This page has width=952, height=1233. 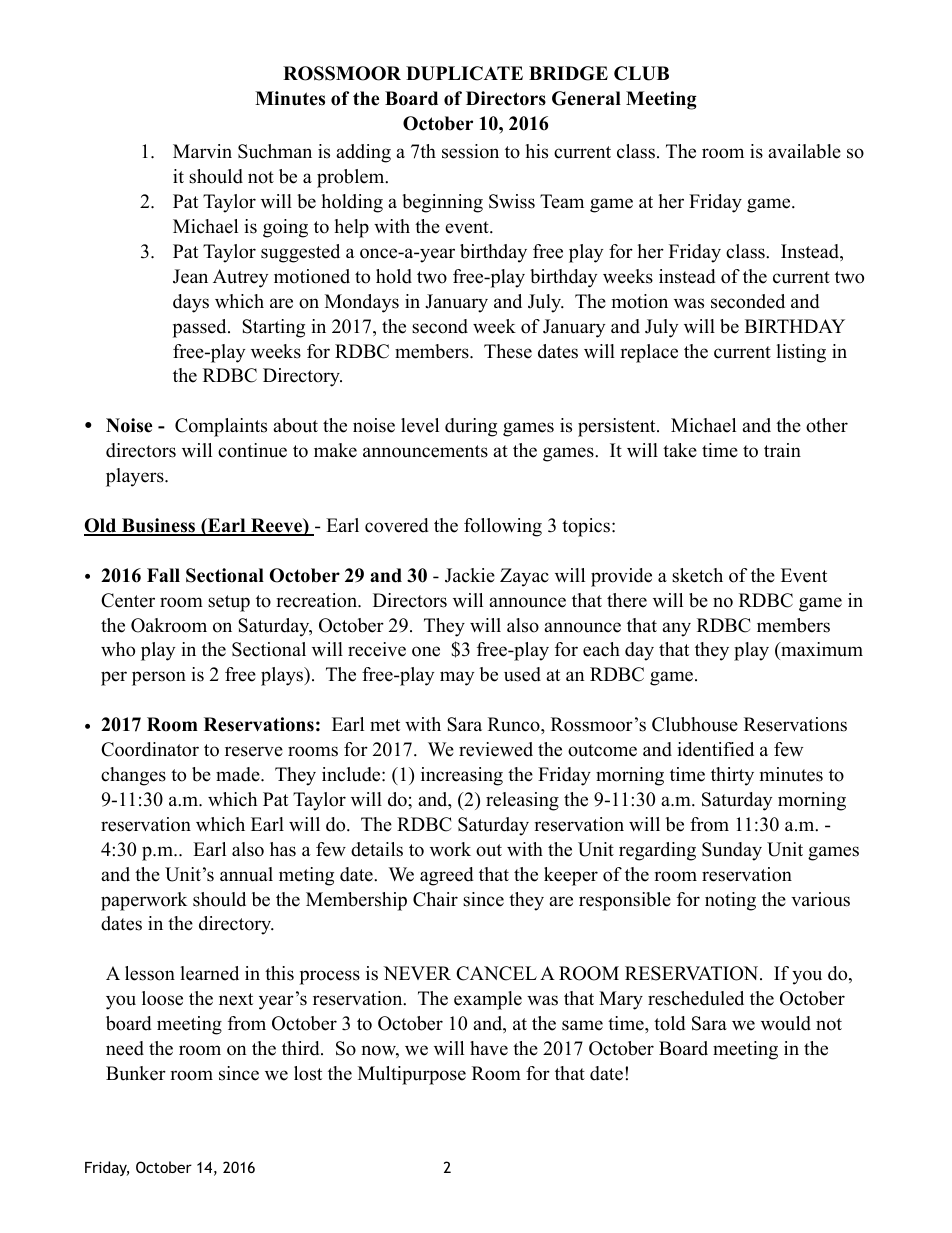 I want to click on train, so click(x=782, y=450).
